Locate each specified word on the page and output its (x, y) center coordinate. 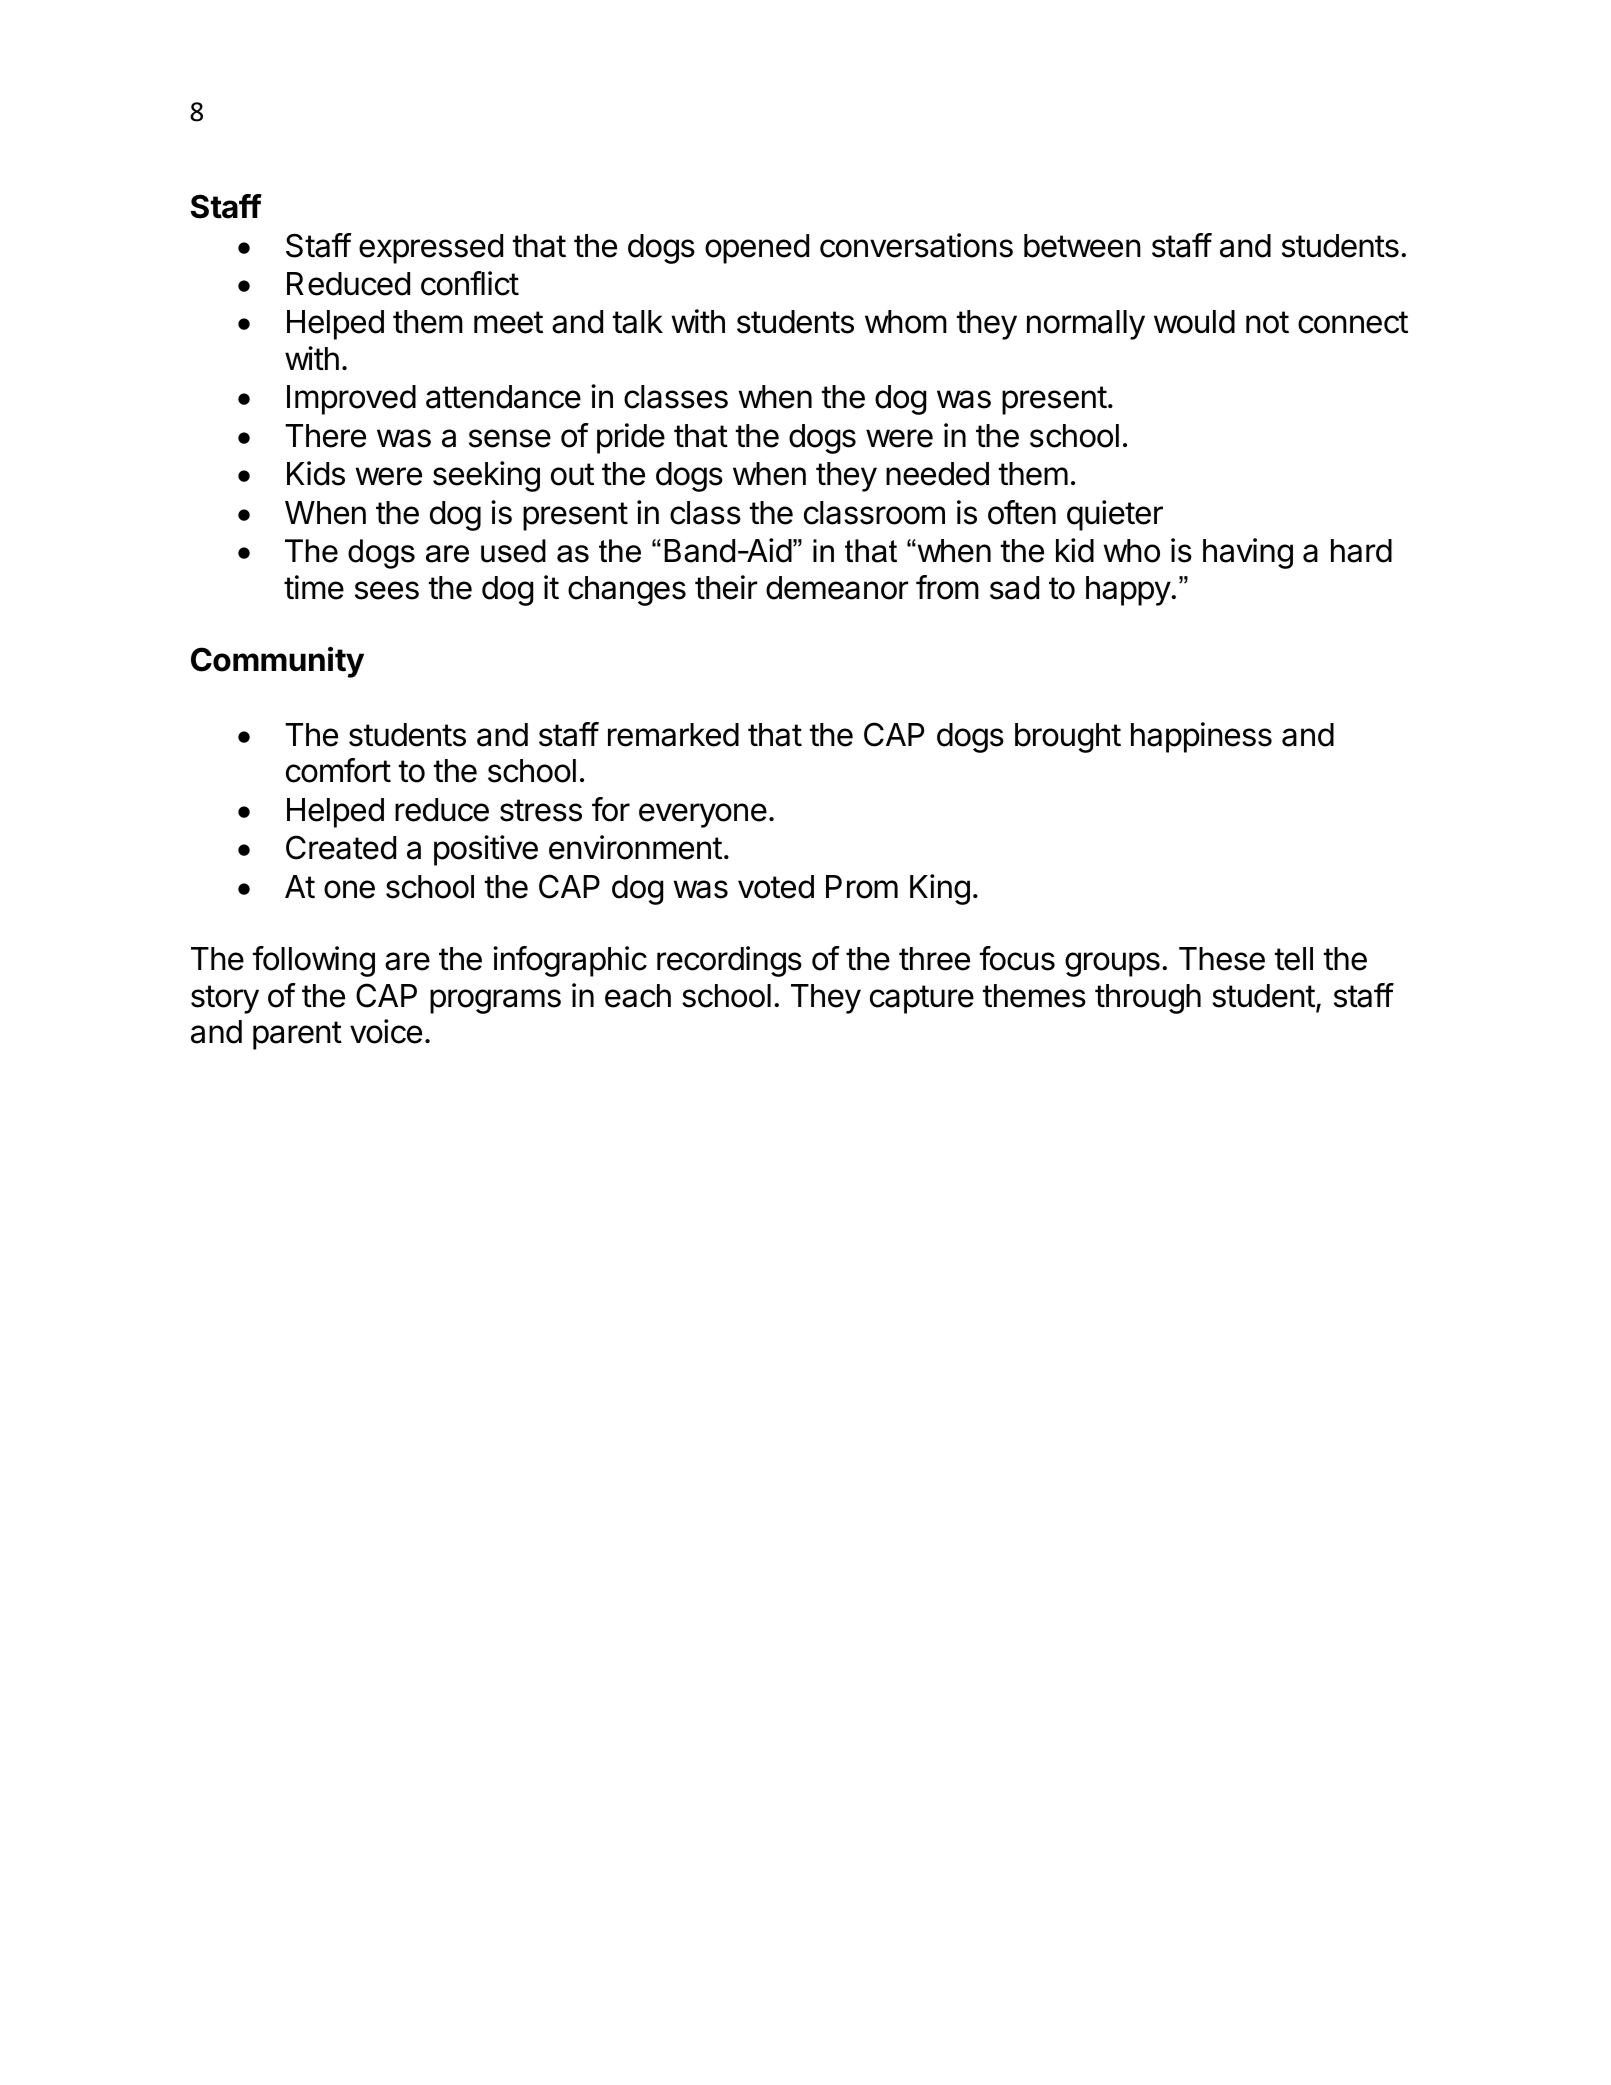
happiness (1201, 737)
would (1194, 322)
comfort (338, 770)
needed (937, 474)
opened (757, 249)
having (1248, 553)
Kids (316, 473)
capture (922, 999)
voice (386, 1031)
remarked (673, 735)
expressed (431, 249)
